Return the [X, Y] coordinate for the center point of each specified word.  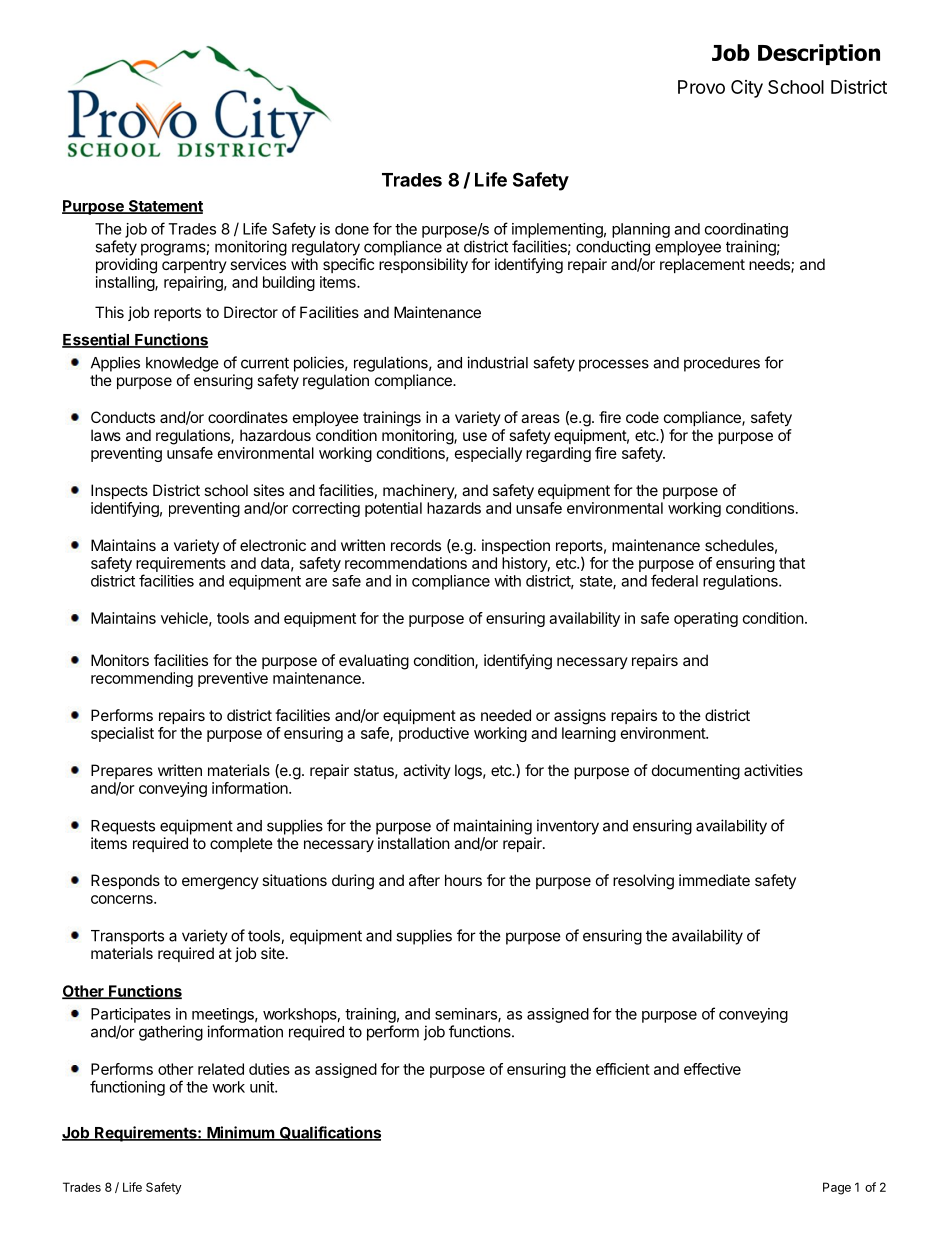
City [747, 89]
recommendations [406, 563]
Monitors [120, 660]
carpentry [194, 266]
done [352, 229]
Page [837, 1188]
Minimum [240, 1133]
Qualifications [329, 1133]
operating [706, 619]
